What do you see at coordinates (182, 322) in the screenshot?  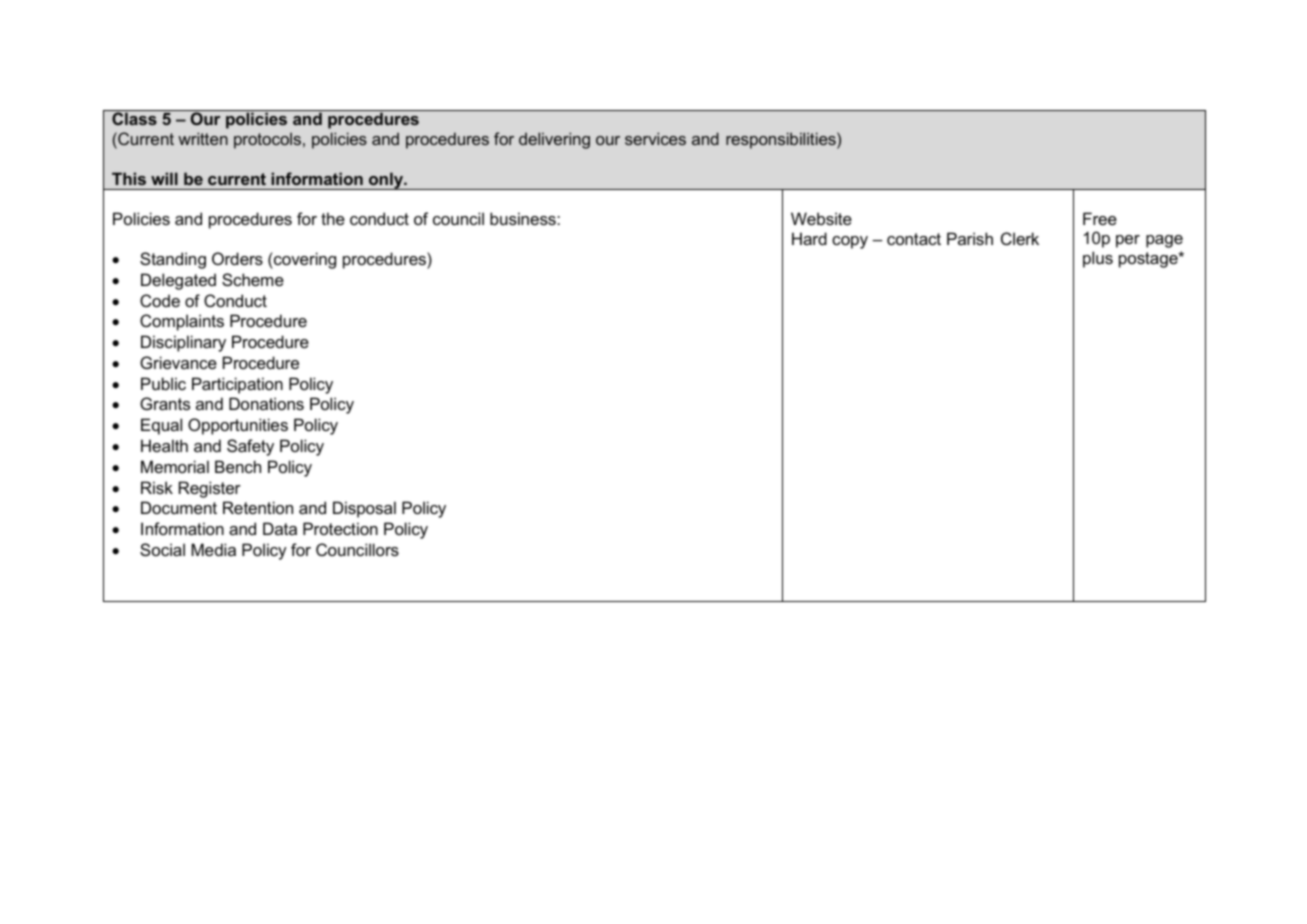 I see `Complaints` at bounding box center [182, 322].
